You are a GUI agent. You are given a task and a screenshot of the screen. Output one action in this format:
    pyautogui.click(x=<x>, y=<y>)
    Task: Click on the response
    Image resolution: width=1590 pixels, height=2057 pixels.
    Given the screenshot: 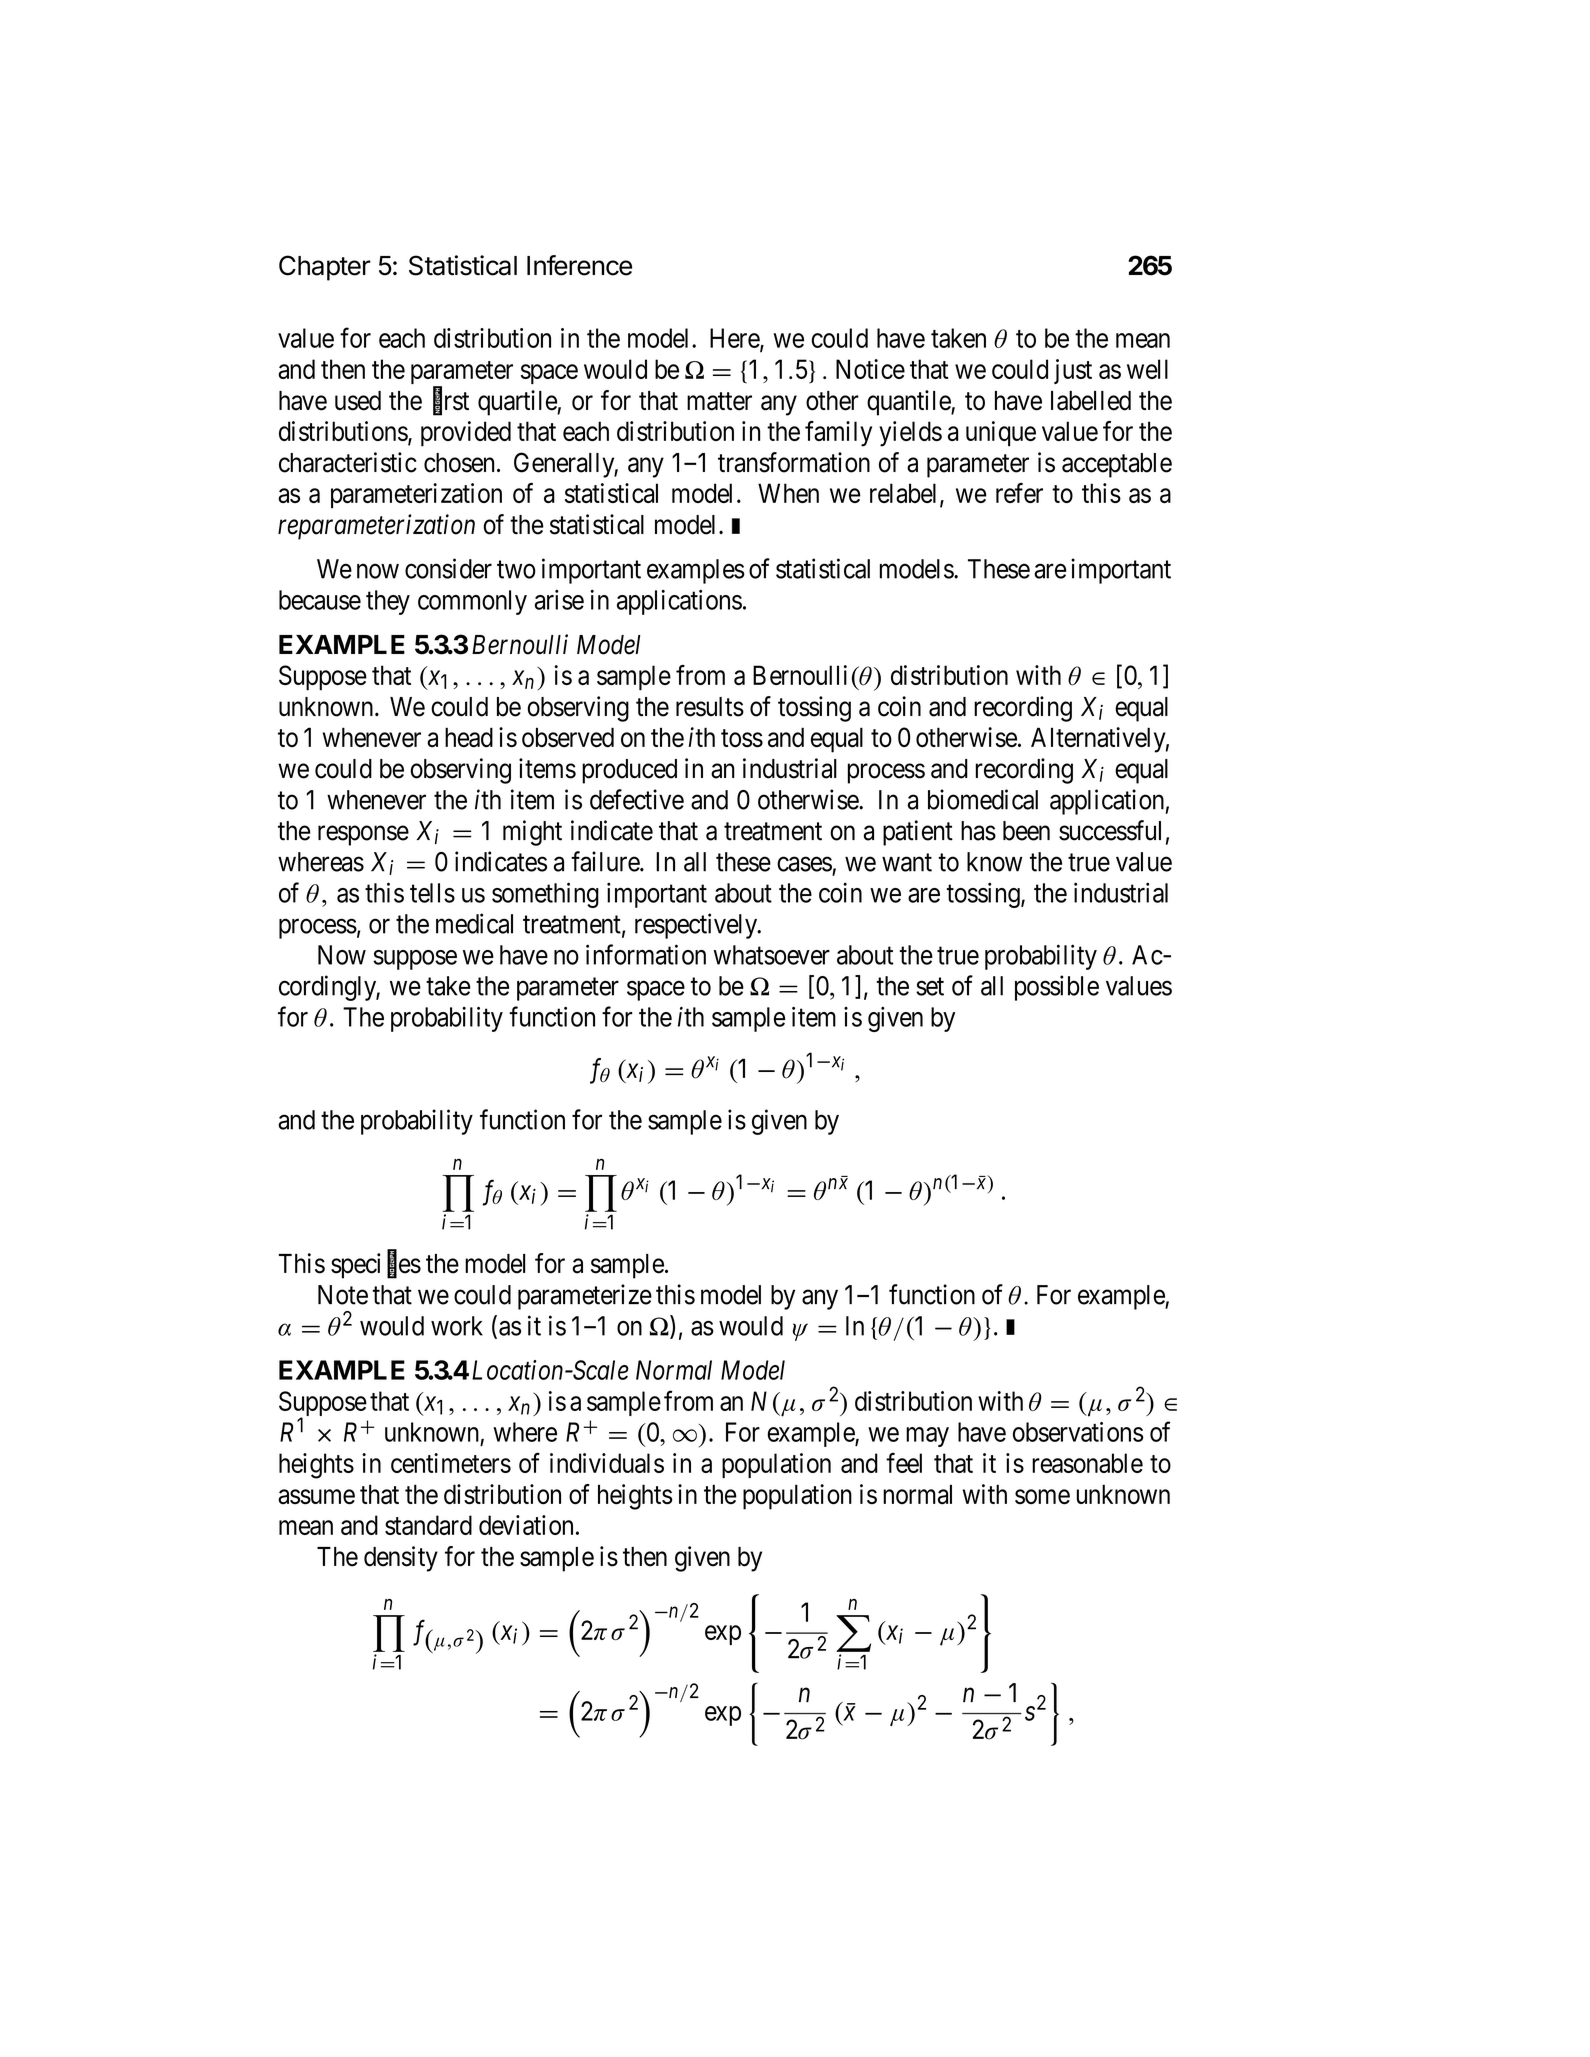 What is the action you would take?
    pyautogui.click(x=363, y=836)
